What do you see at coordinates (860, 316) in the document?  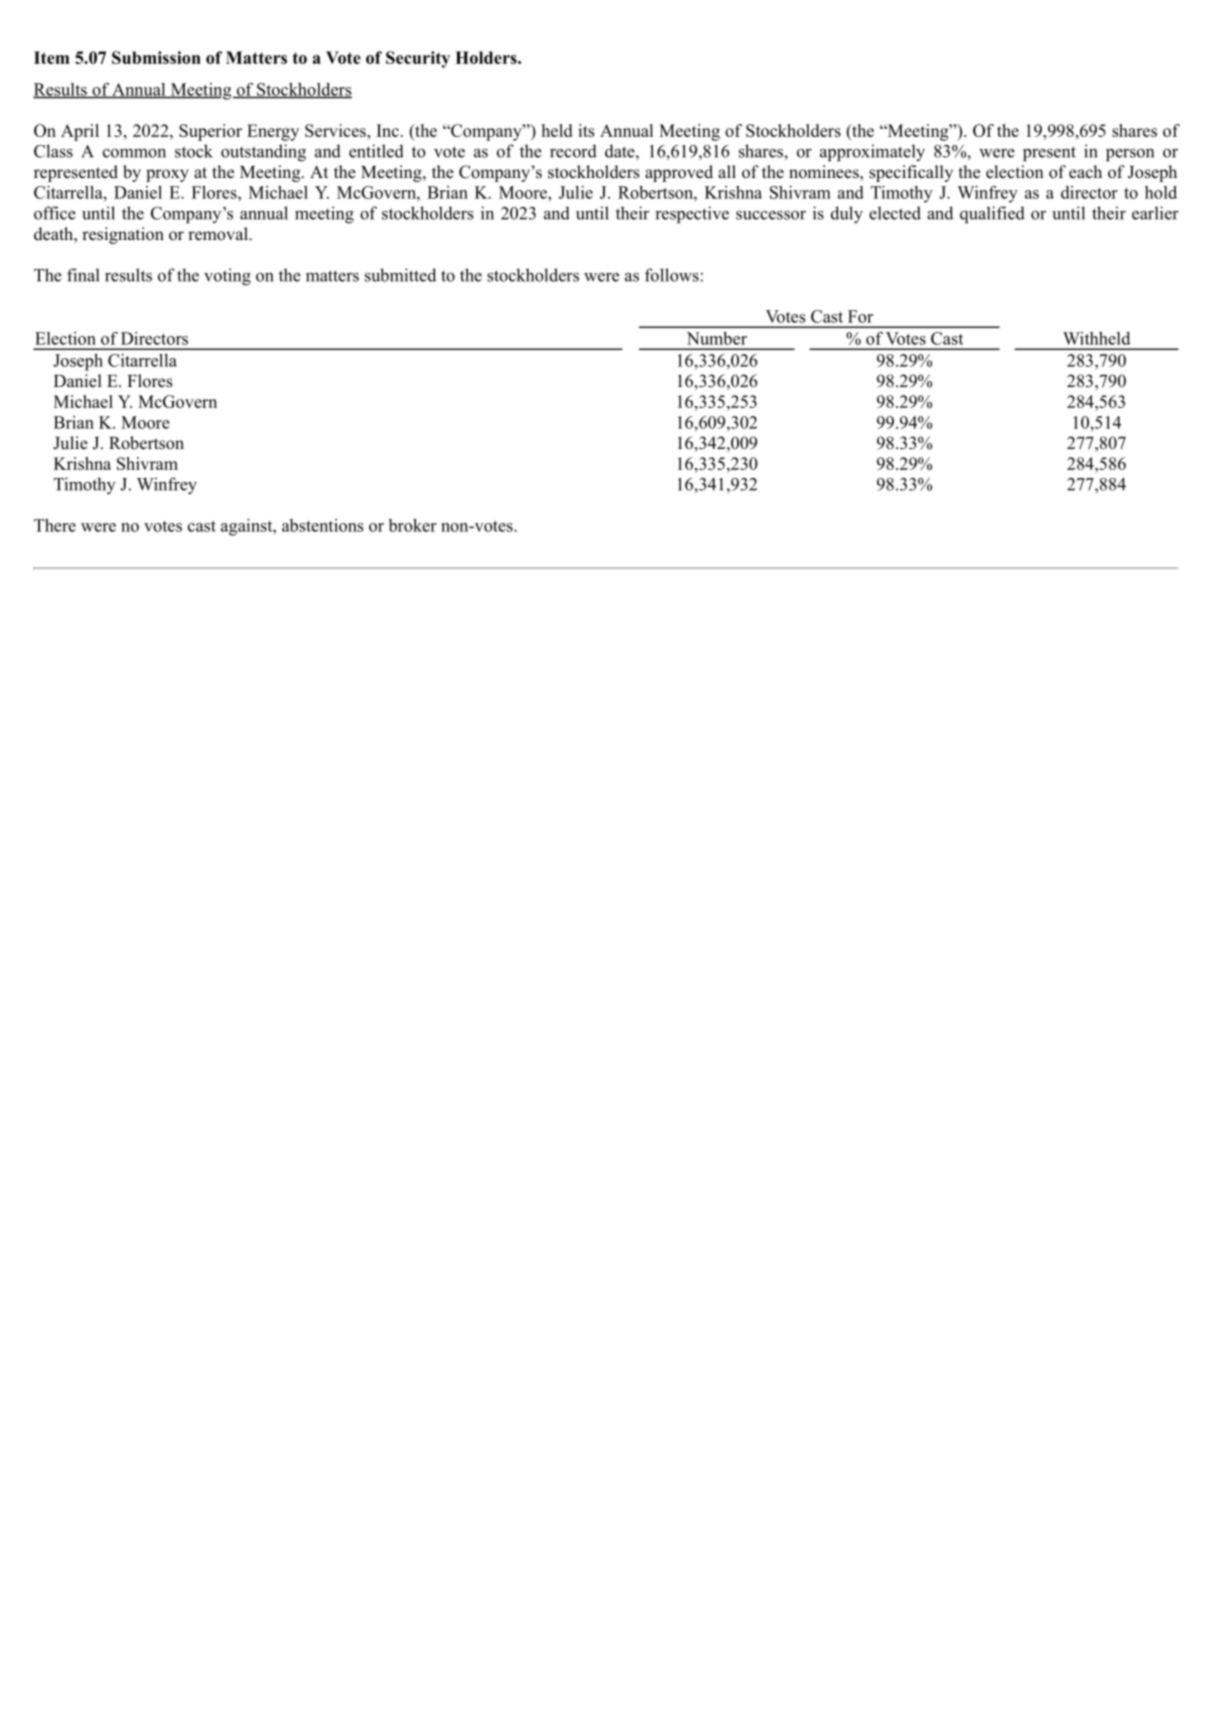 I see `For` at bounding box center [860, 316].
